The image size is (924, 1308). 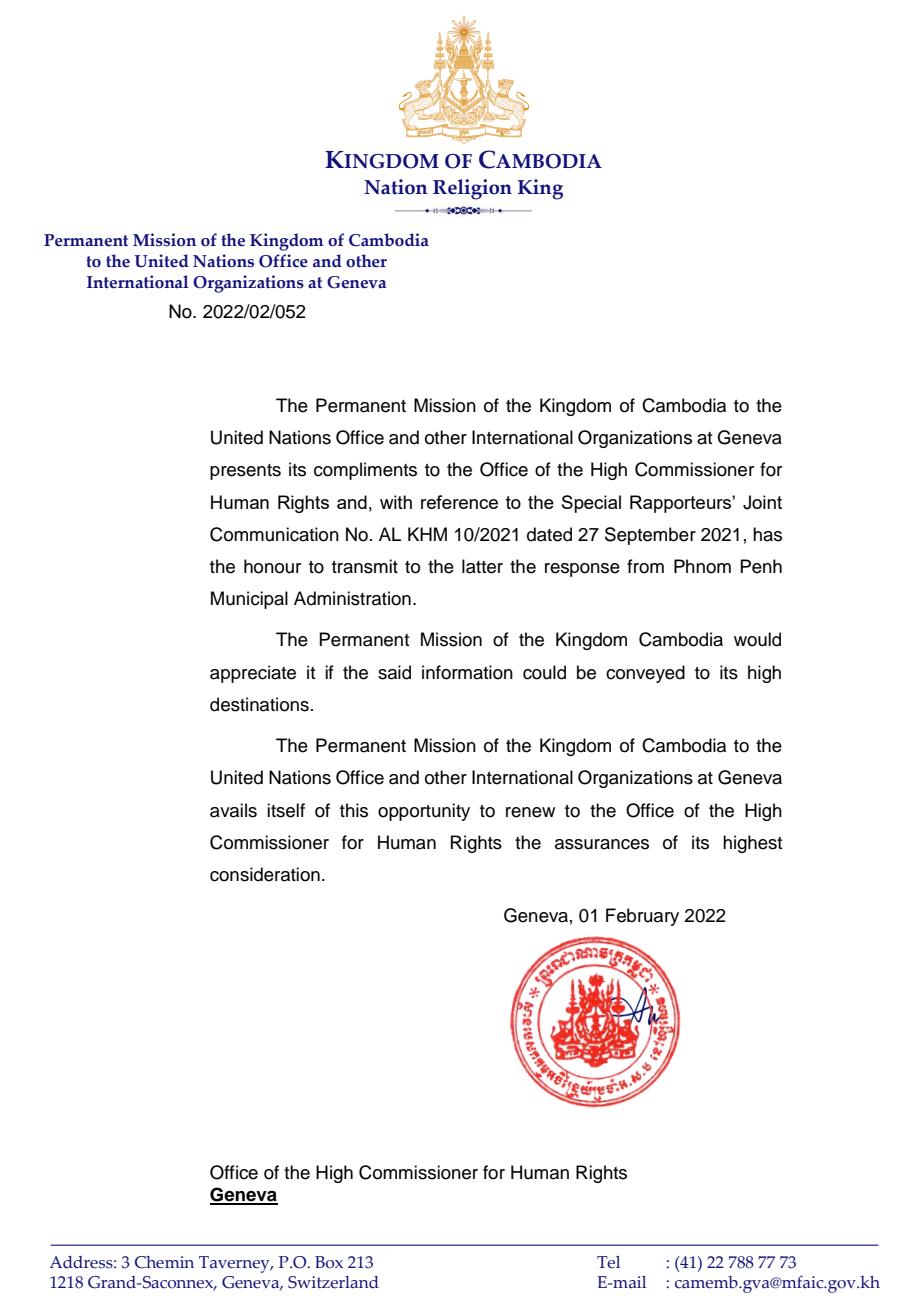 I want to click on reference, so click(x=459, y=502).
